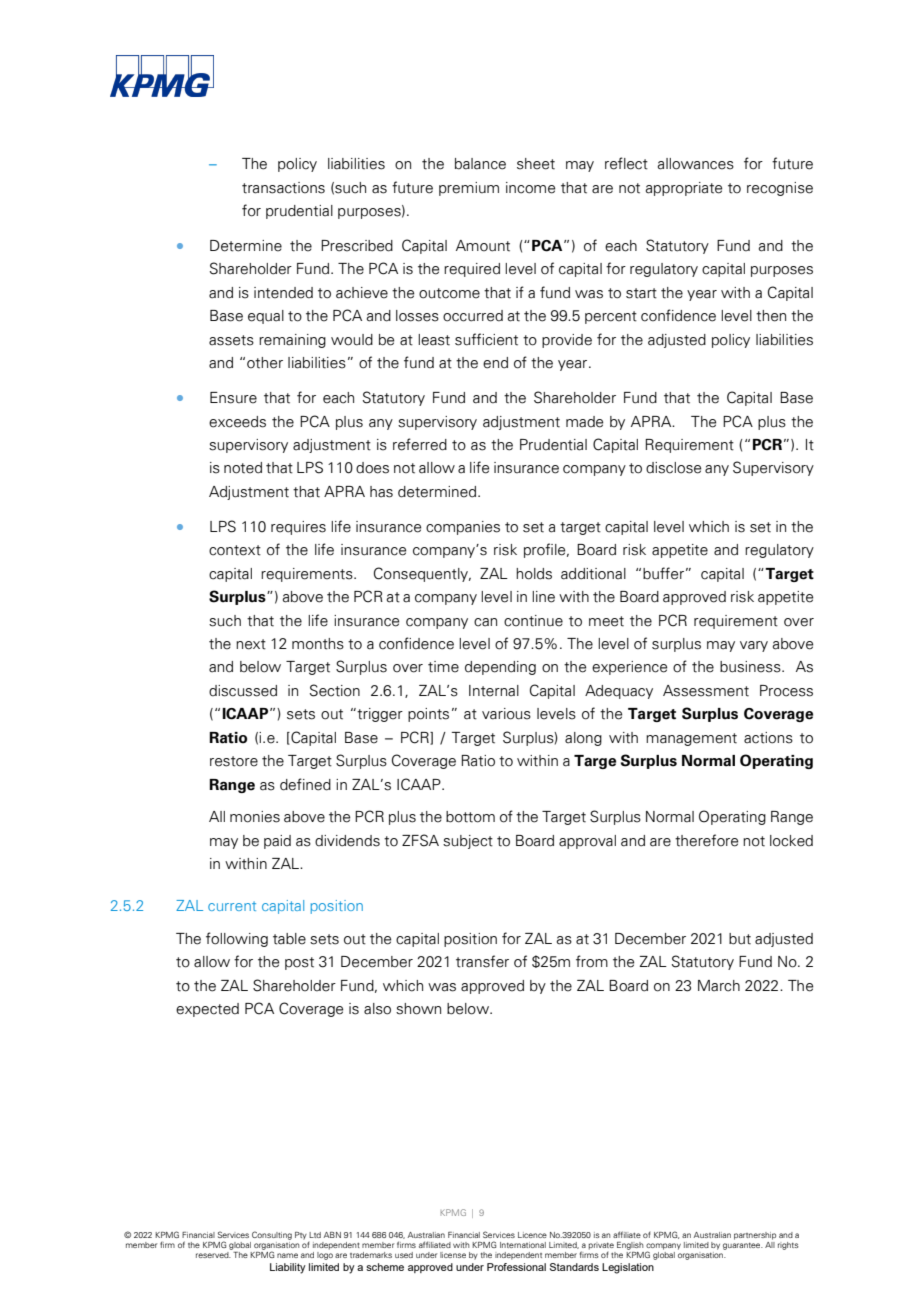  I want to click on guarantee, so click(743, 1246).
